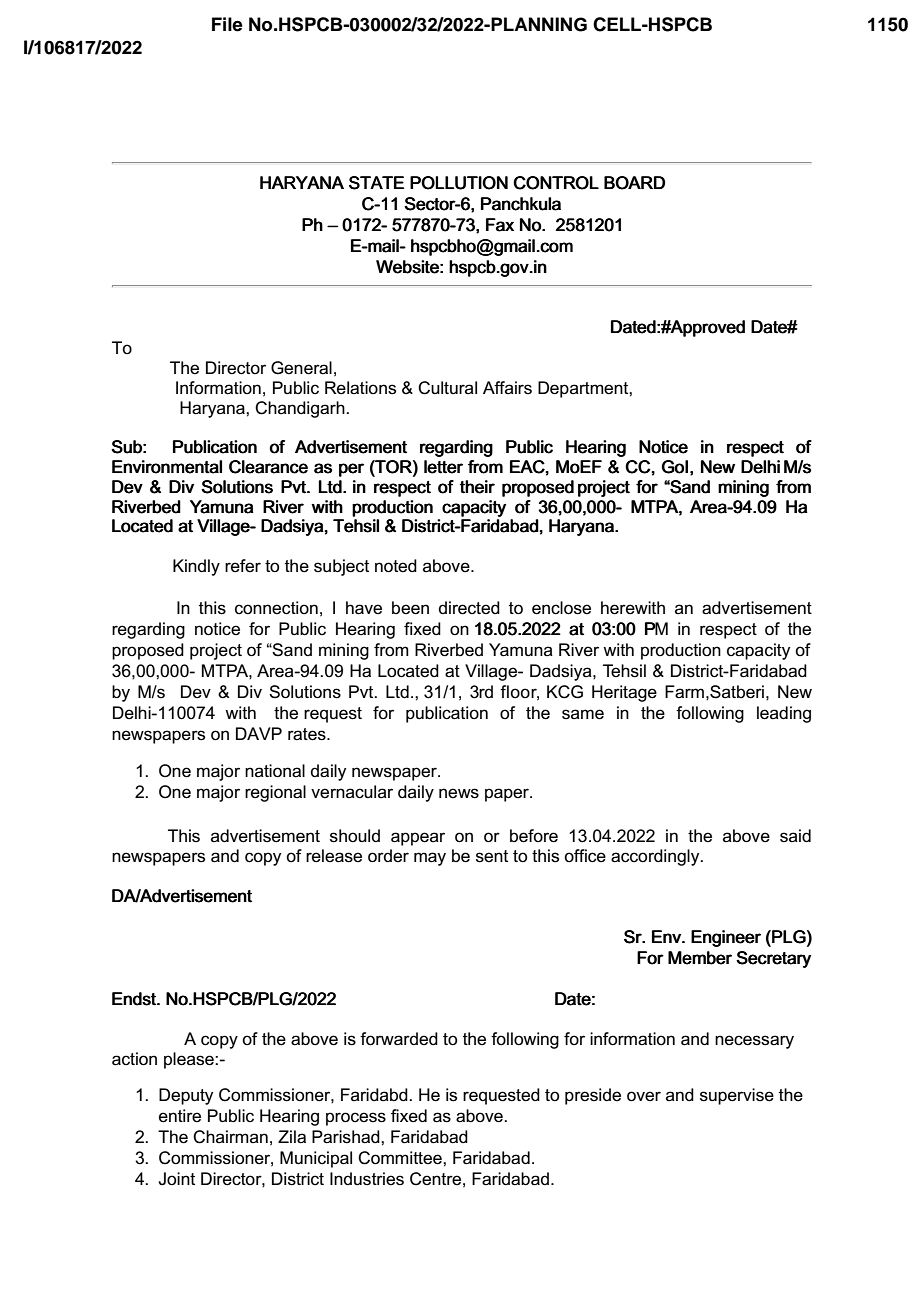 The height and width of the screenshot is (1308, 924). I want to click on sent, so click(492, 856).
